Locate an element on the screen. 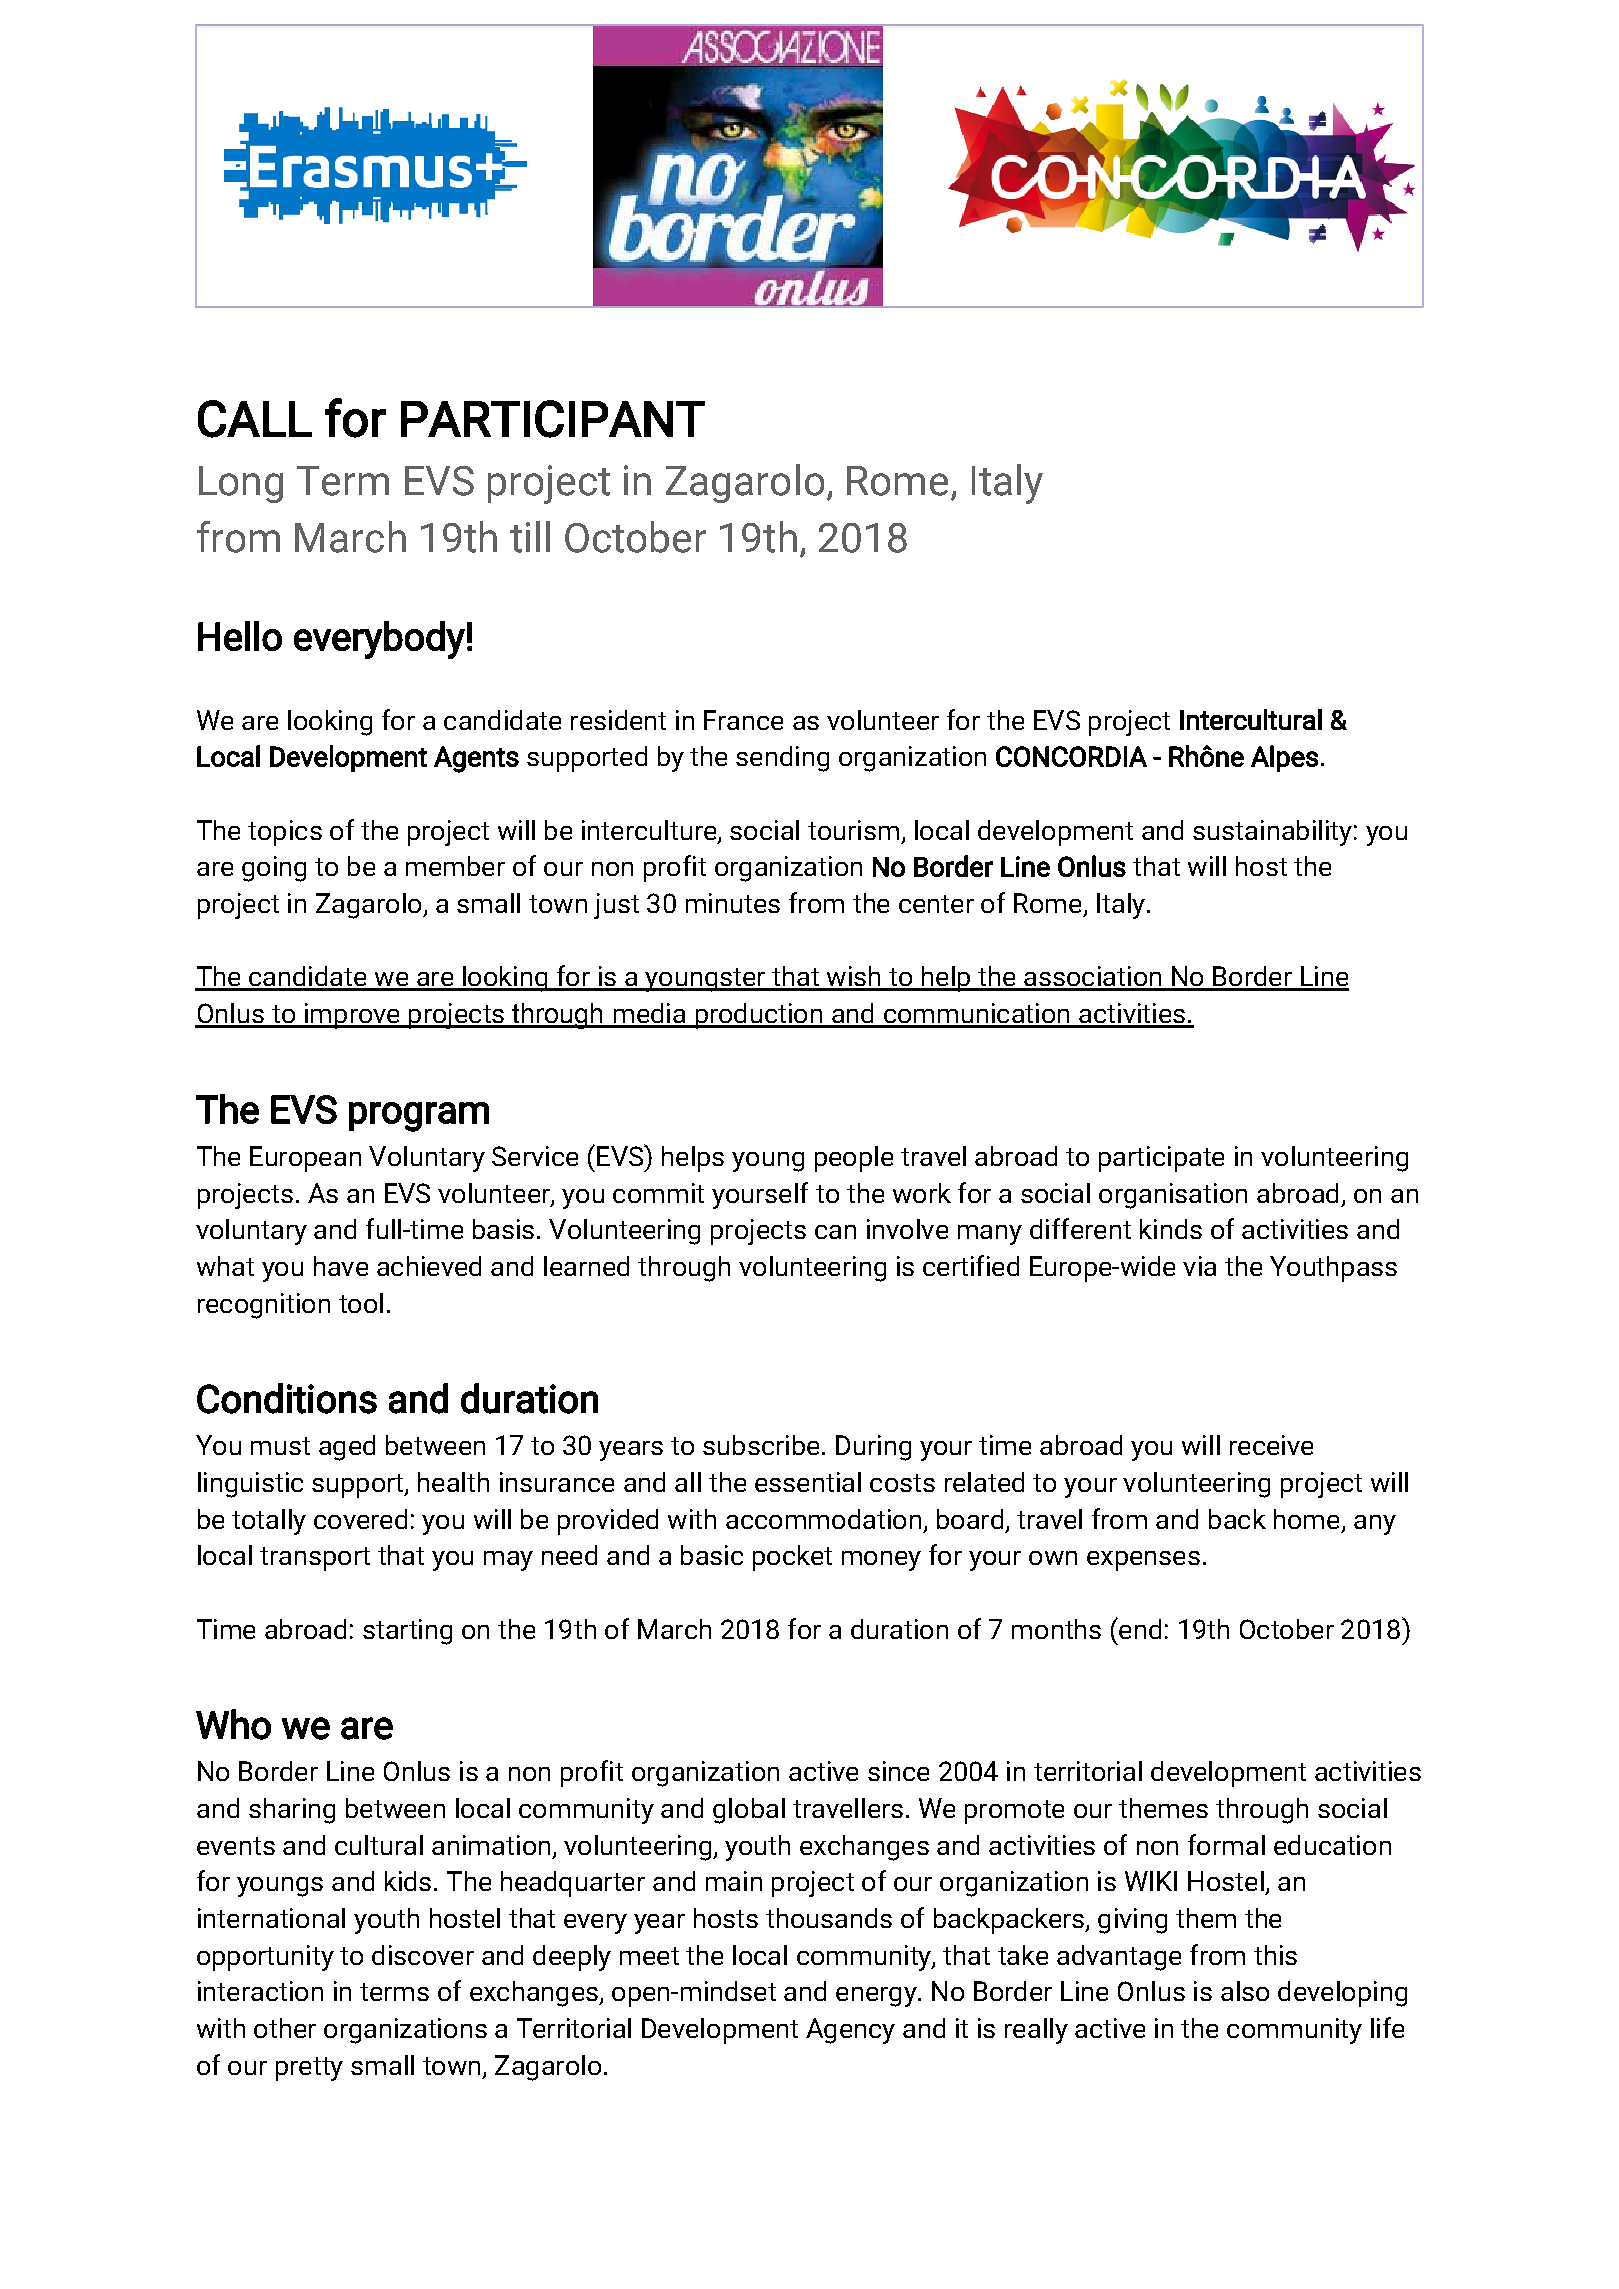  topics is located at coordinates (285, 833).
